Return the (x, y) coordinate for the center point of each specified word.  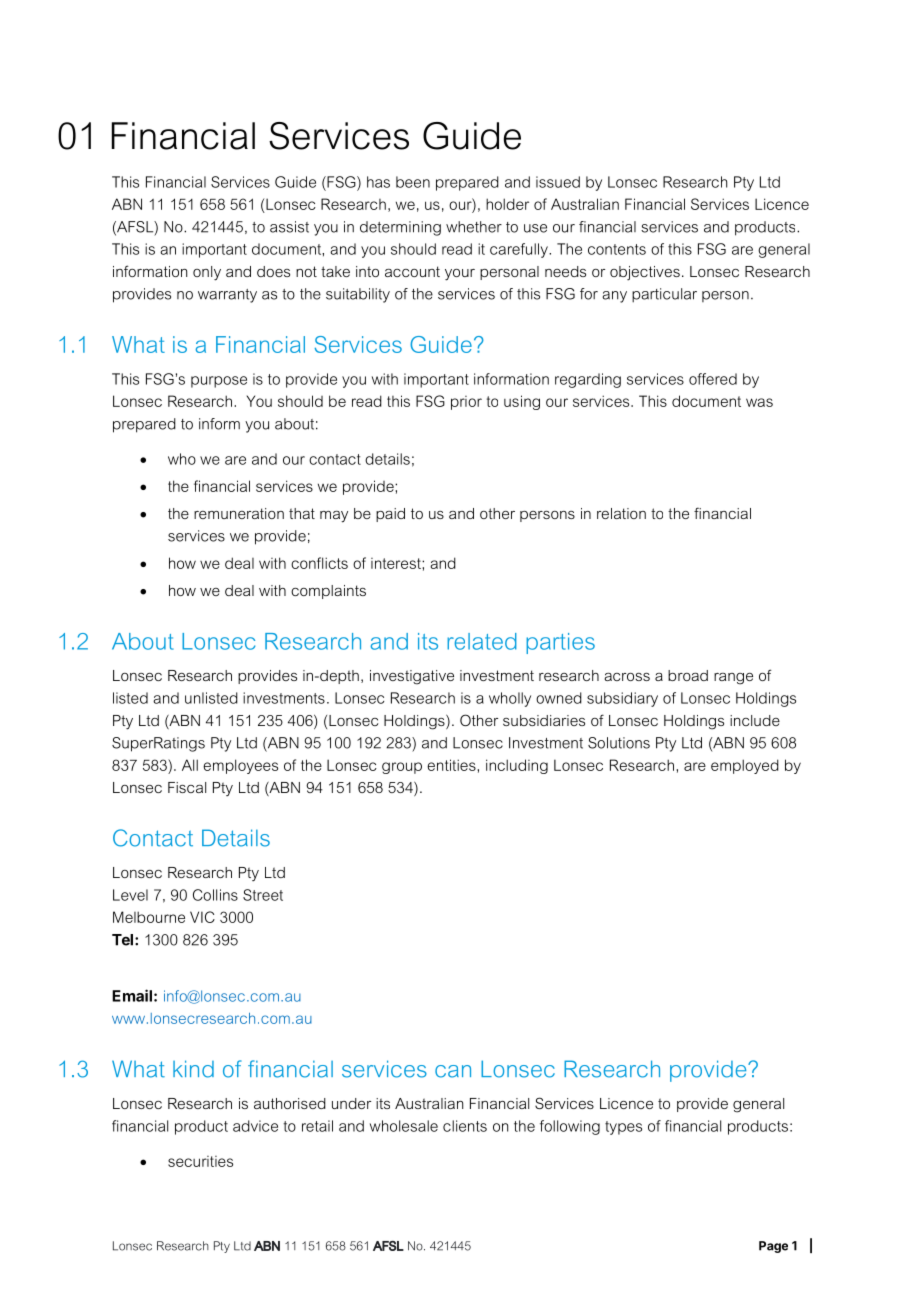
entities (451, 765)
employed (745, 766)
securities (200, 1161)
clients (465, 1126)
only (207, 273)
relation (621, 513)
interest (397, 563)
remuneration (239, 513)
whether (474, 227)
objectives (645, 273)
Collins (215, 895)
